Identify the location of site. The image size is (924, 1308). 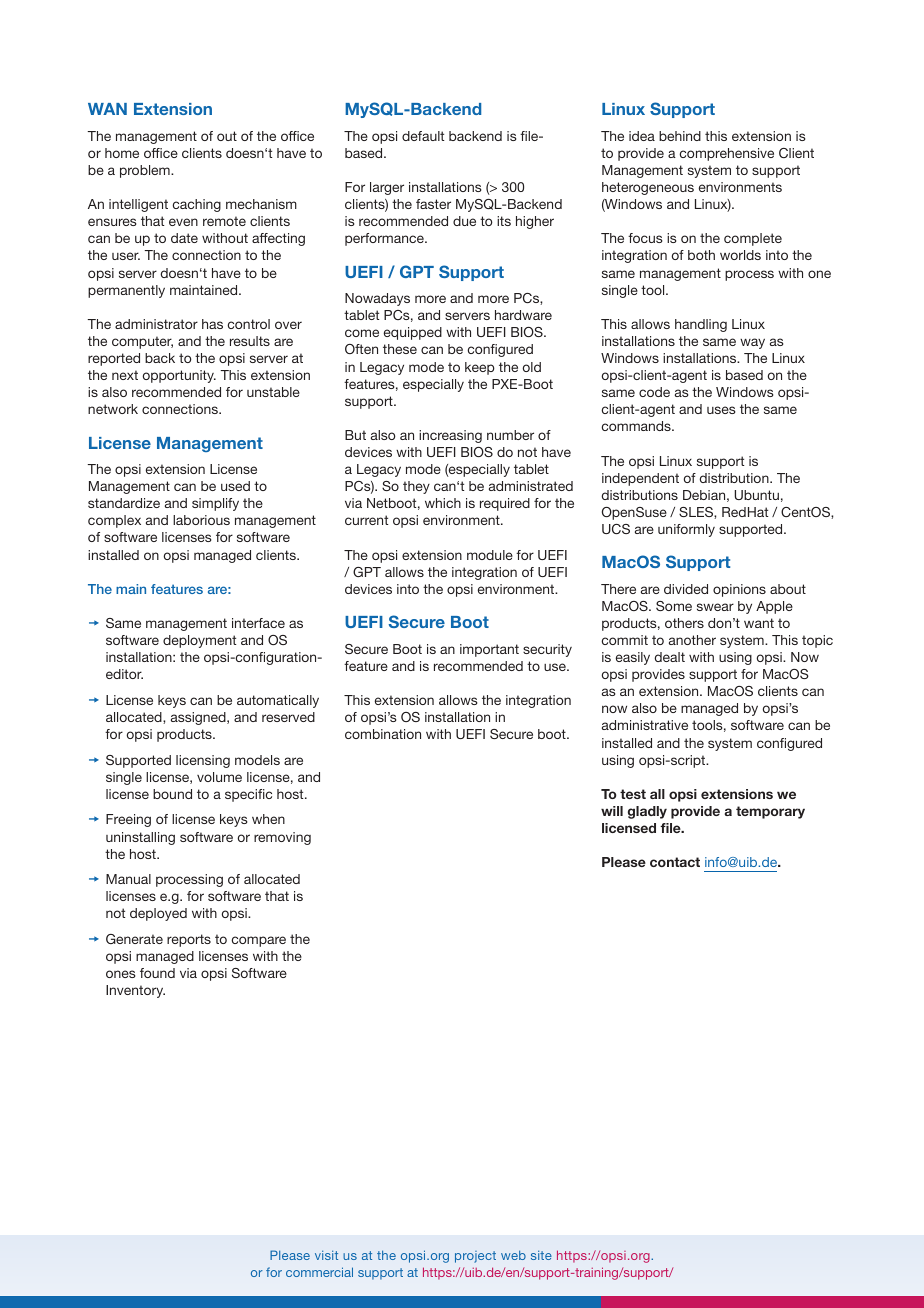
(541, 1255).
